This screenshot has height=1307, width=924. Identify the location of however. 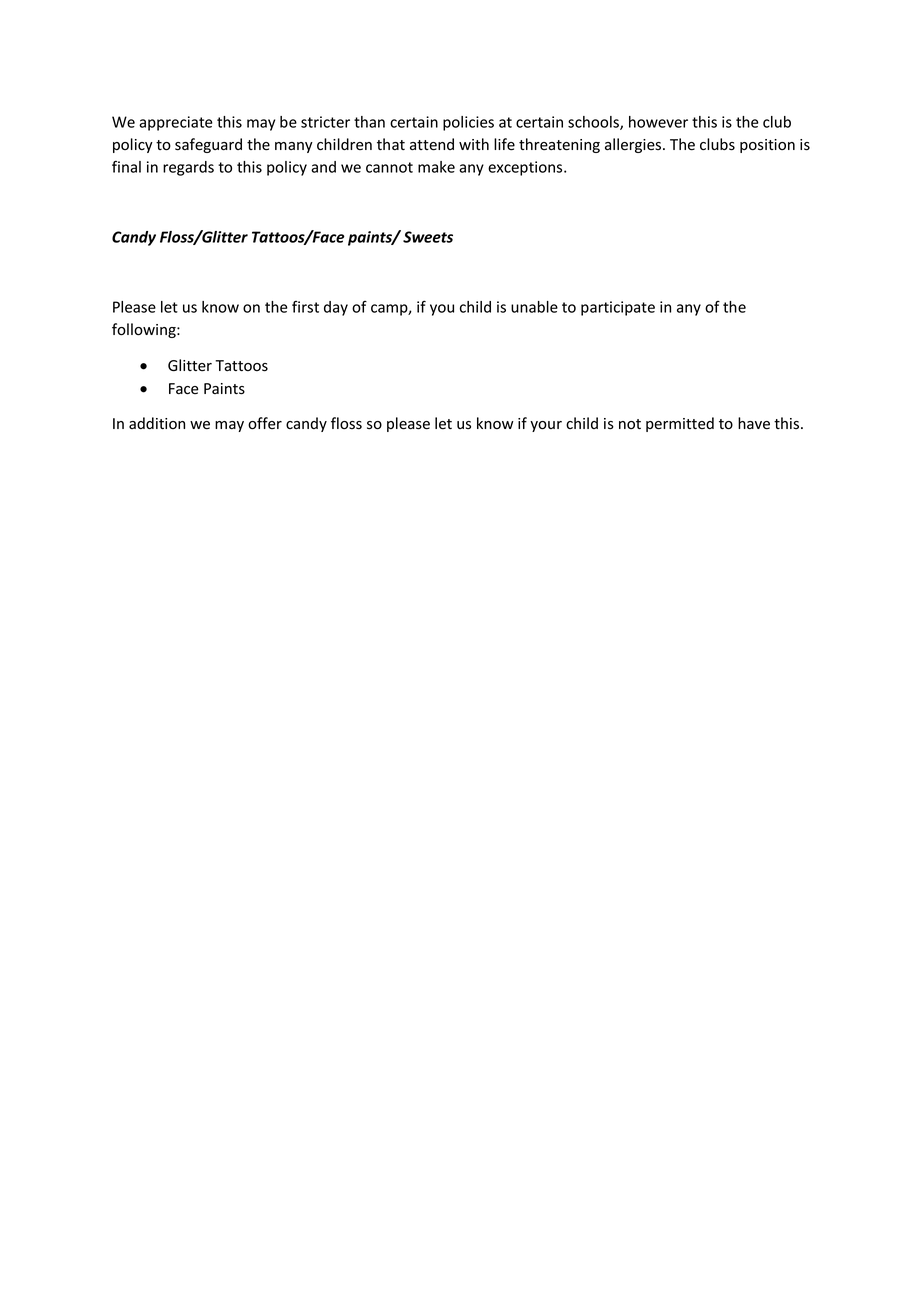
(658, 122).
